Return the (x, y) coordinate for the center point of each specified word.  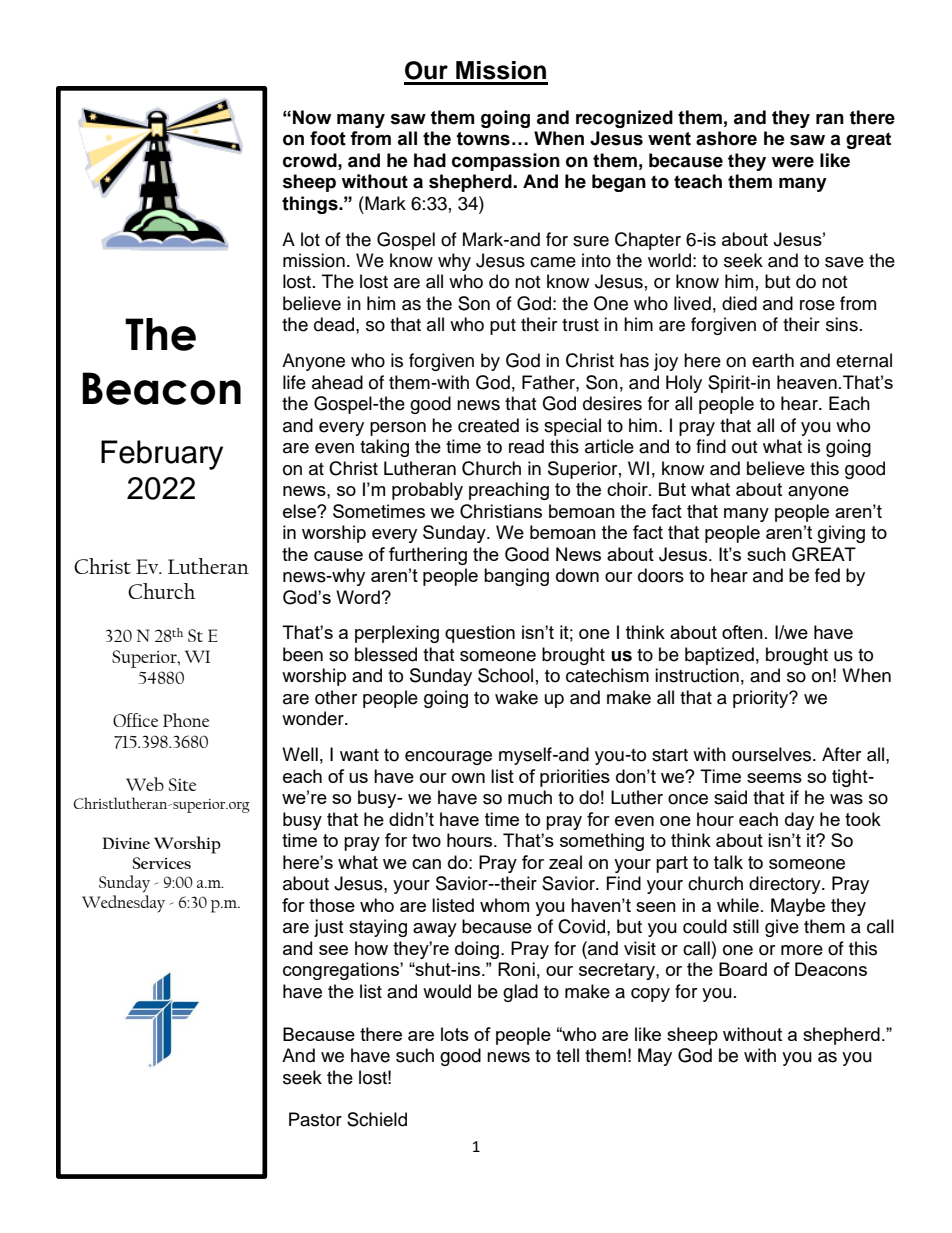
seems (774, 778)
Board (743, 969)
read (526, 446)
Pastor (315, 1119)
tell (567, 1055)
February (162, 455)
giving (841, 534)
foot (328, 138)
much (530, 797)
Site (182, 784)
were (793, 162)
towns (483, 139)
